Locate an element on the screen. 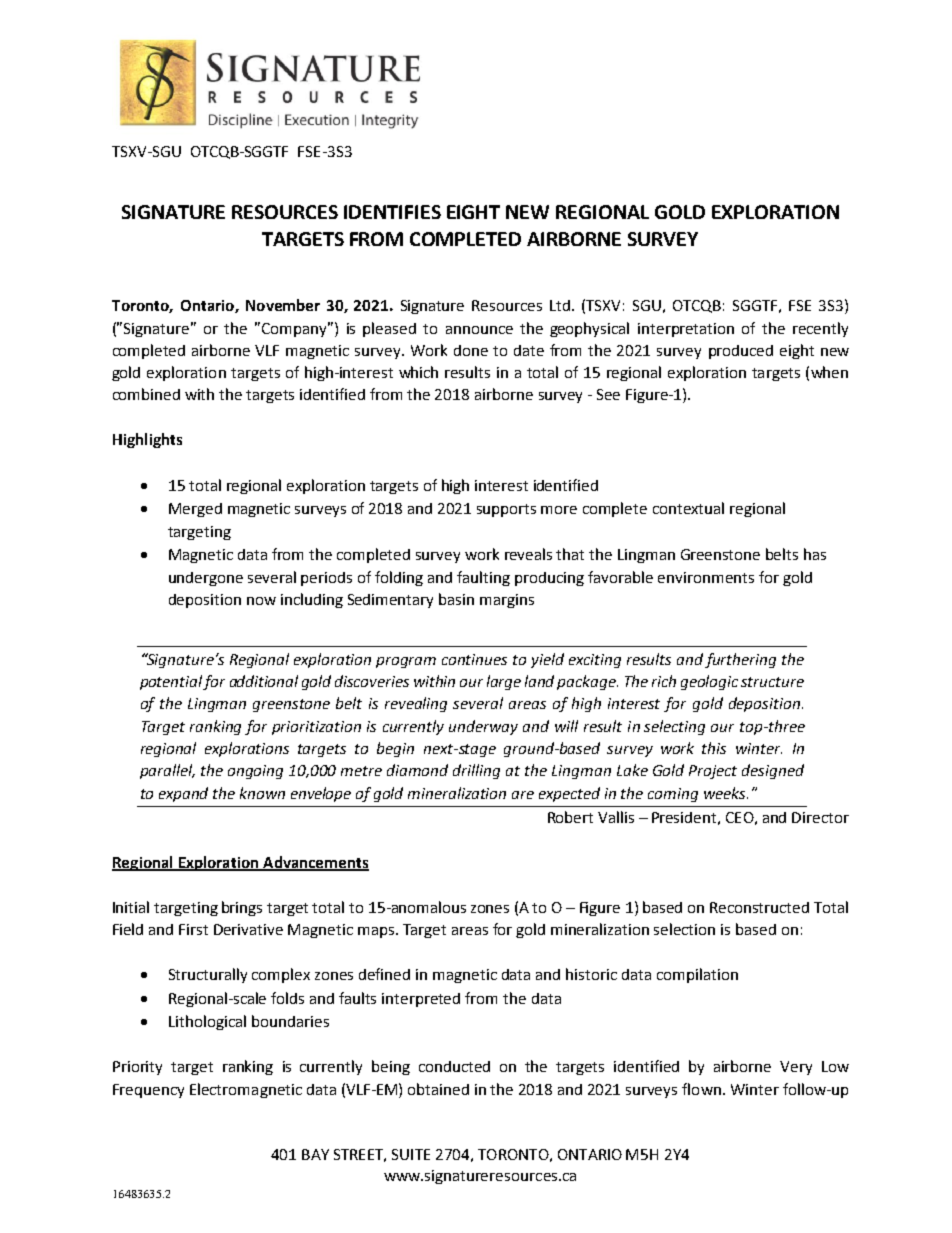  supports is located at coordinates (506, 510).
